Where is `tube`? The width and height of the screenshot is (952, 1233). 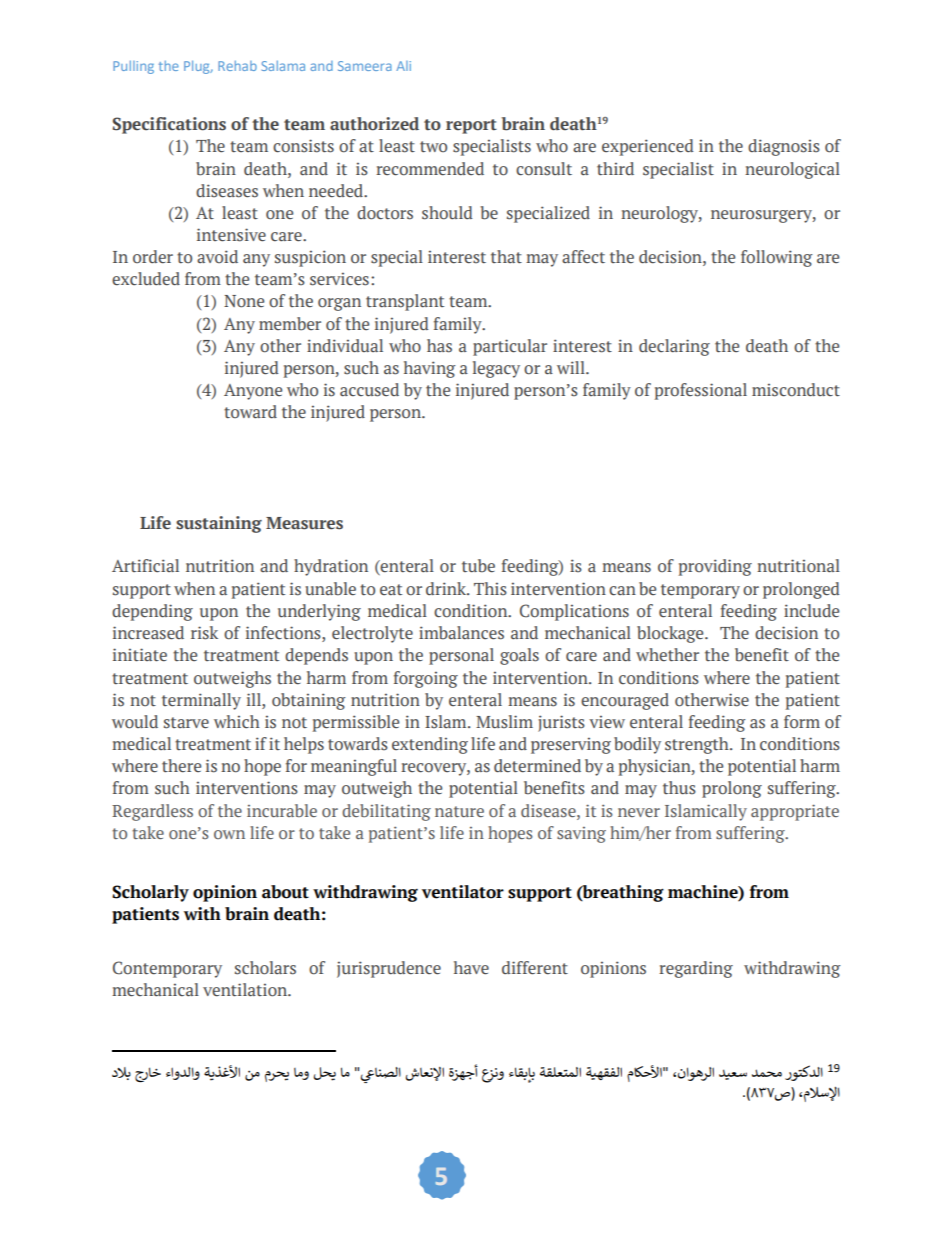 tube is located at coordinates (478, 566).
